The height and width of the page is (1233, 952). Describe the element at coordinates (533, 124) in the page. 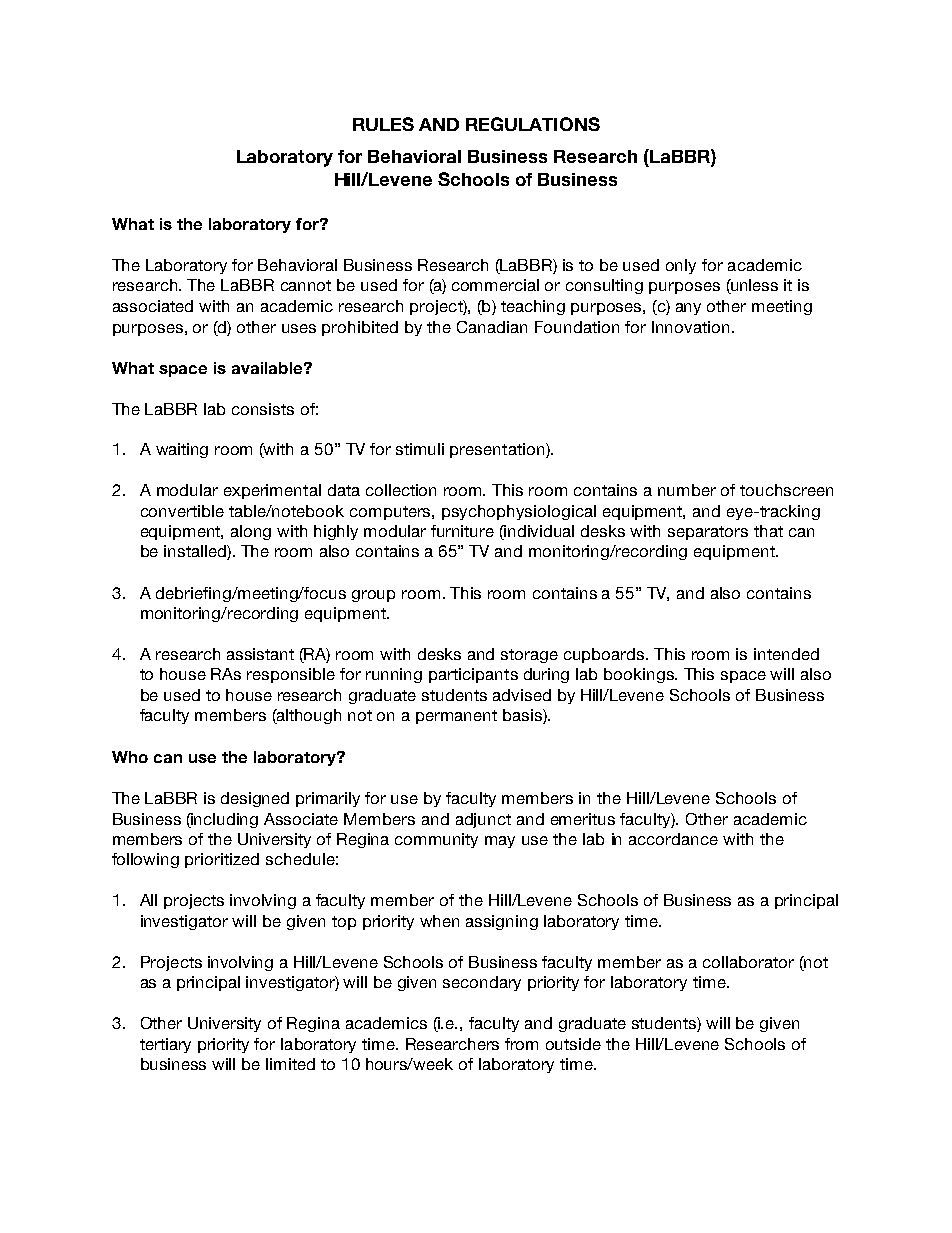

I see `REGULATIONS` at that location.
